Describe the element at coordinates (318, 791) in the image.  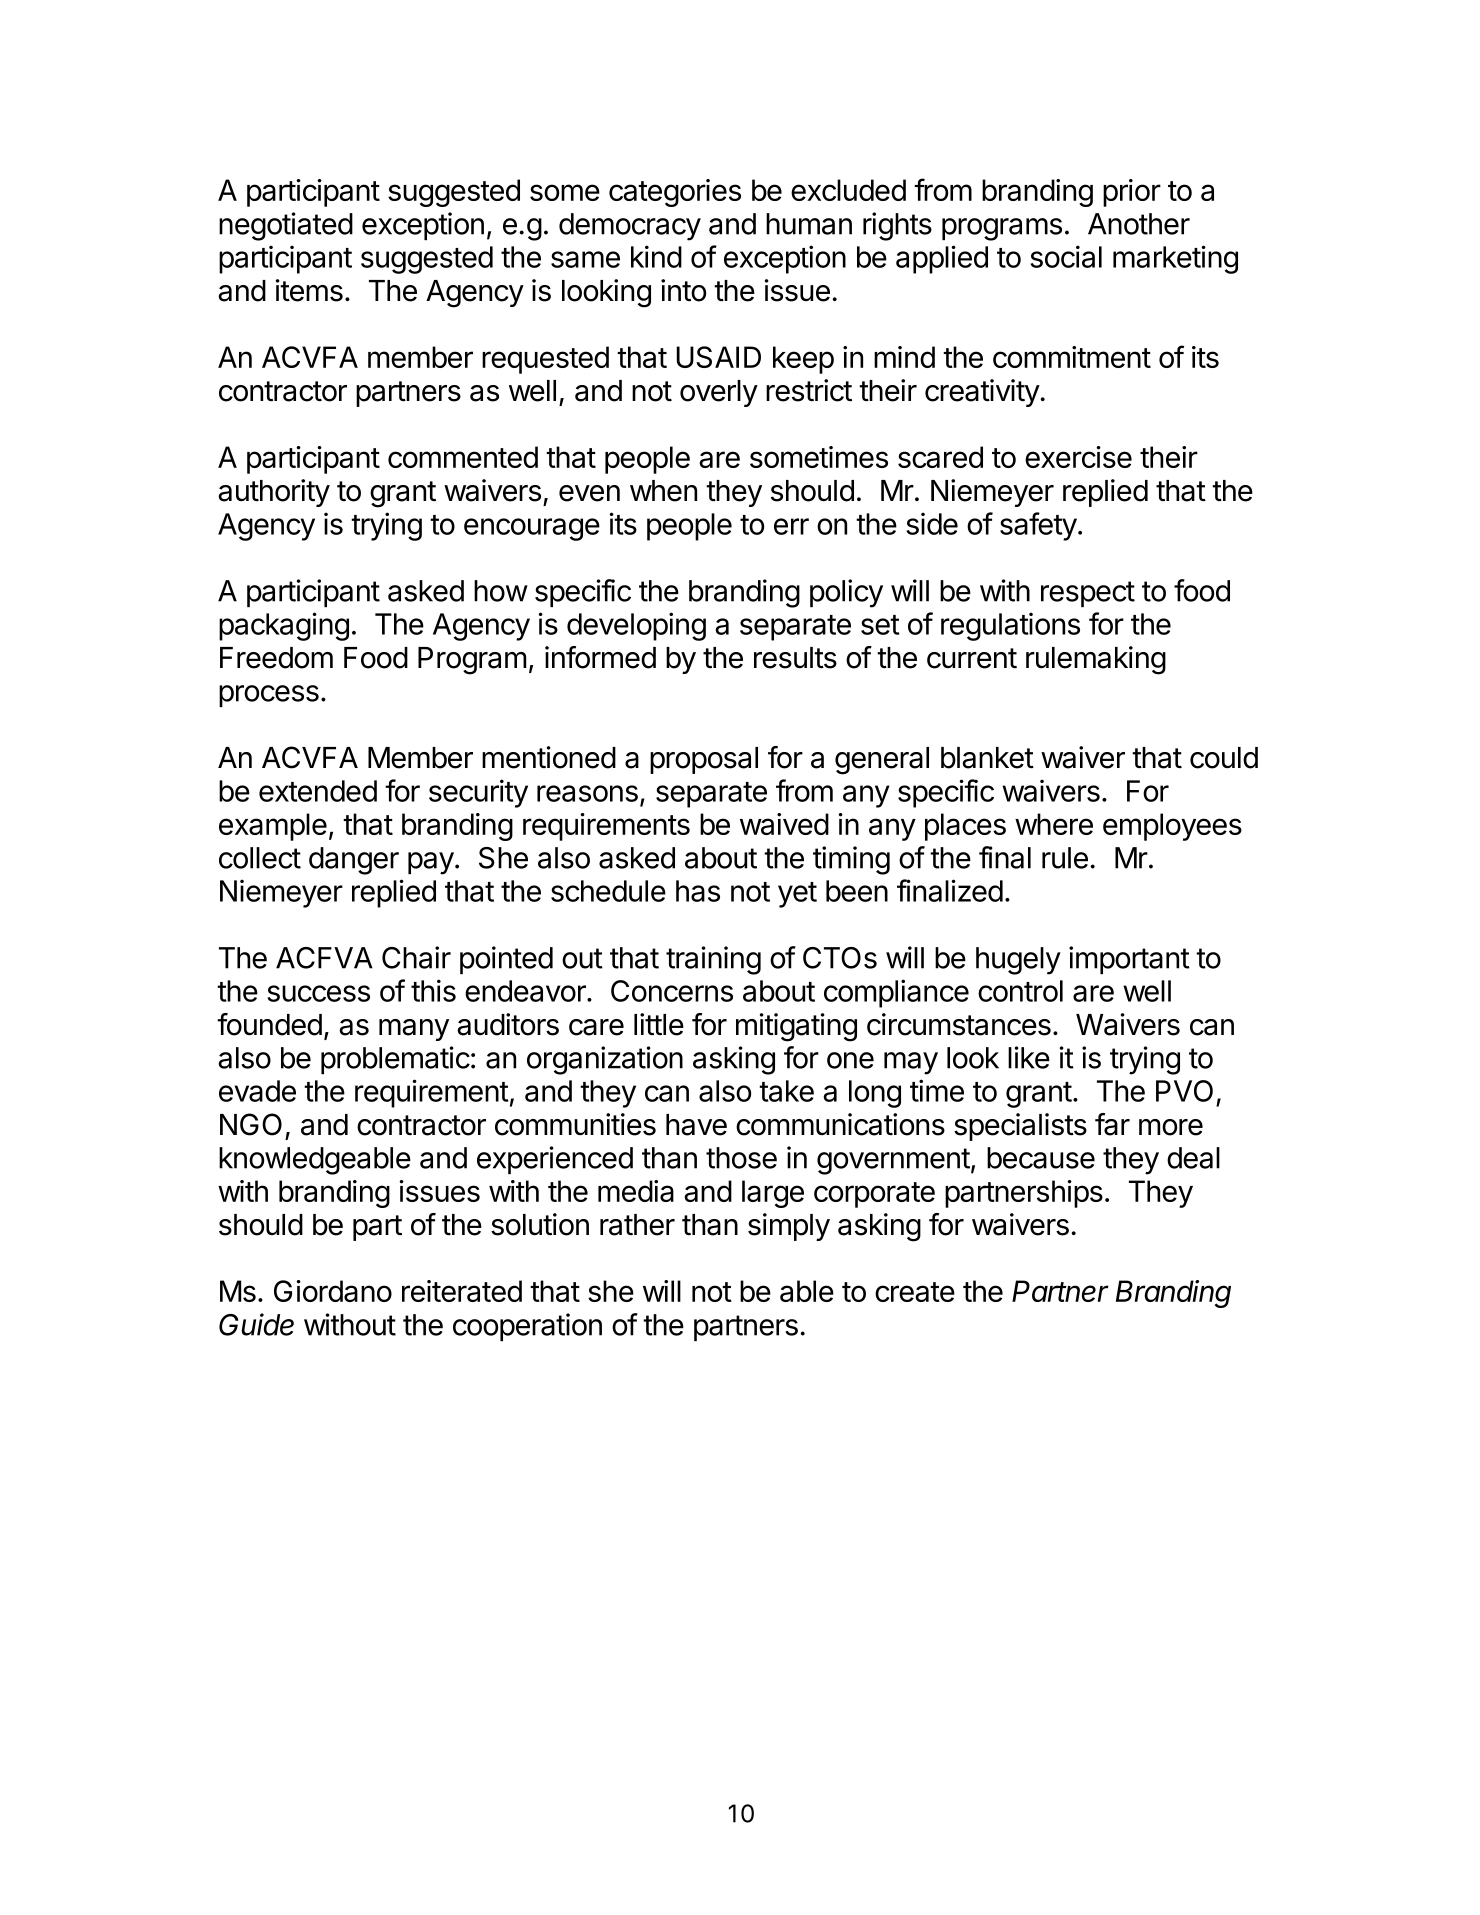
I see `extended` at that location.
